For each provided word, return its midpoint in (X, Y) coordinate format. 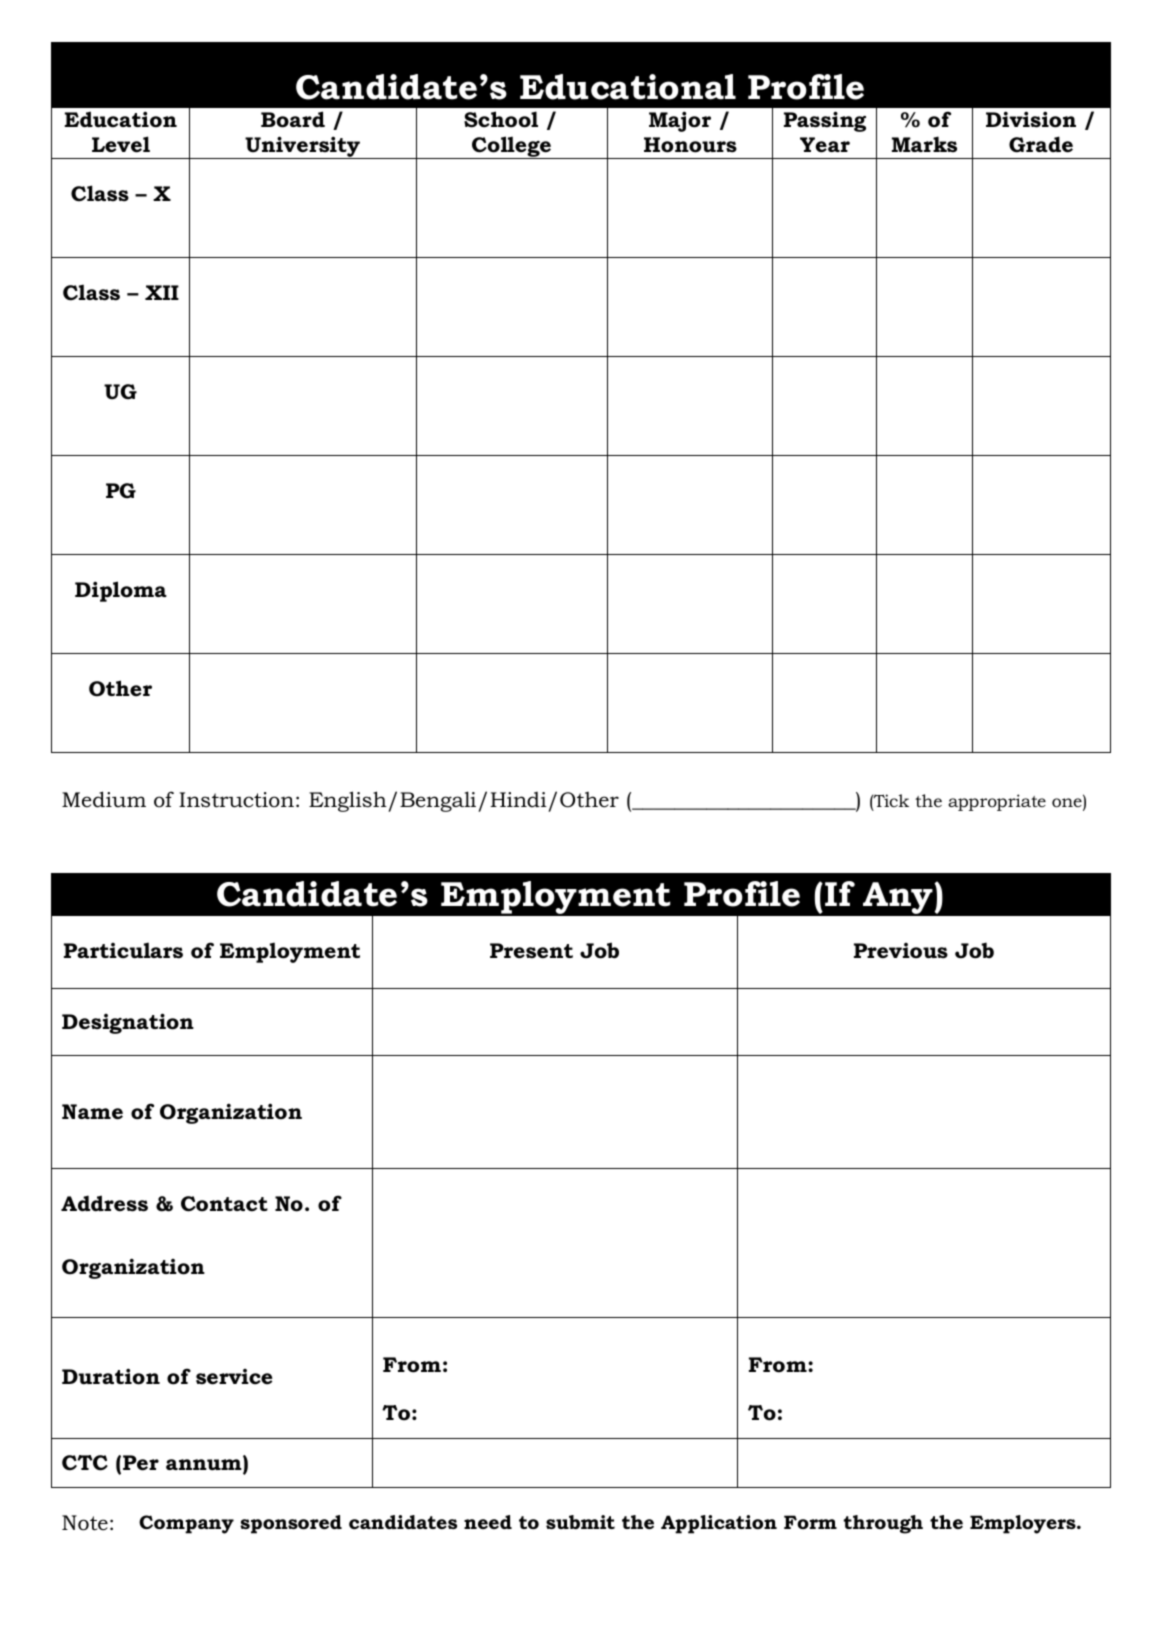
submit (580, 1522)
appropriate (997, 802)
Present (531, 951)
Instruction (236, 800)
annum (205, 1465)
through (883, 1524)
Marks (924, 144)
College (512, 147)
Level (121, 144)
